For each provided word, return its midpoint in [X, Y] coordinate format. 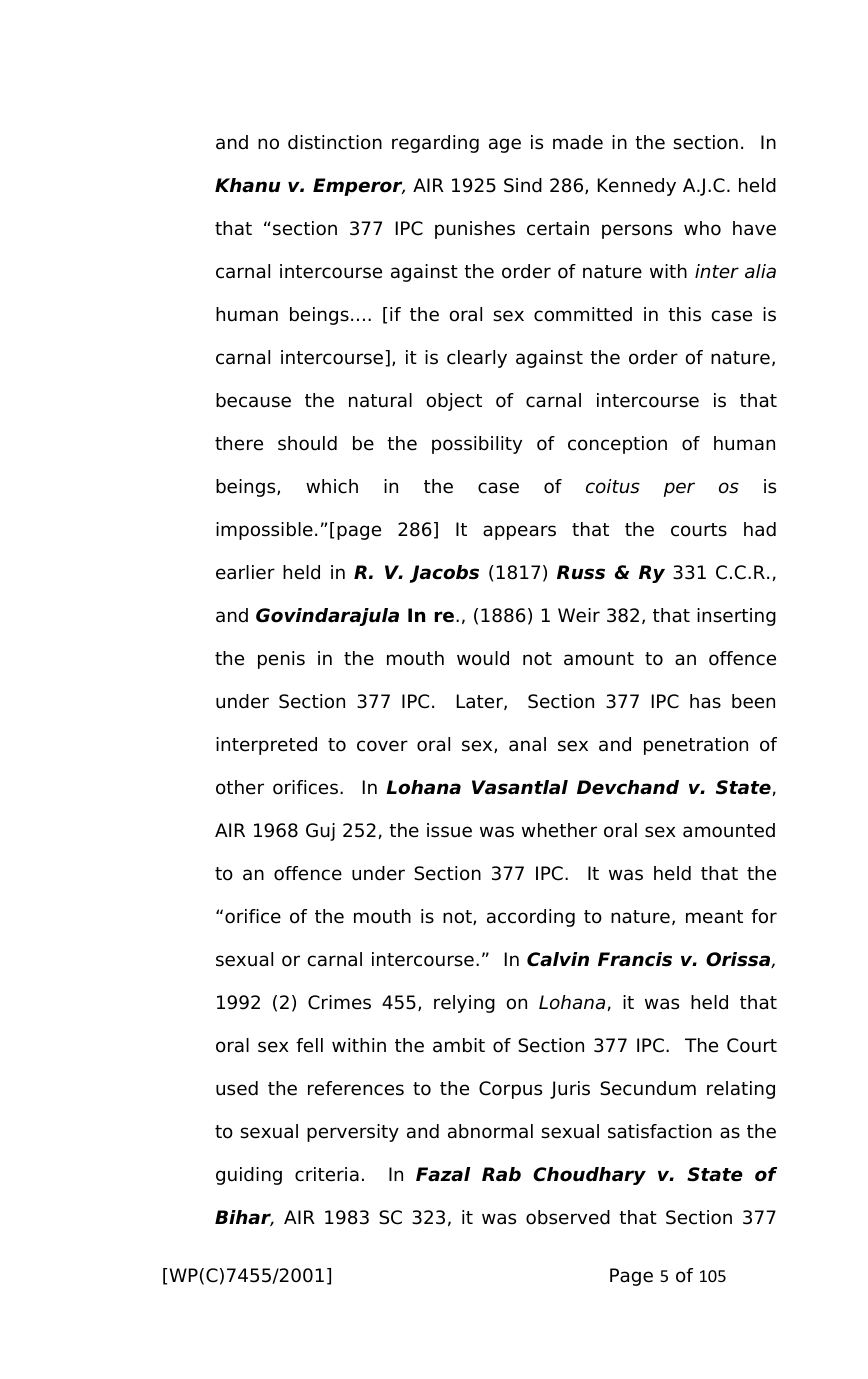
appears [519, 532]
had [760, 529]
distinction [335, 142]
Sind [523, 185]
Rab [501, 1174]
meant [714, 917]
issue [449, 830]
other [240, 787]
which [332, 486]
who [702, 228]
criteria [327, 1174]
